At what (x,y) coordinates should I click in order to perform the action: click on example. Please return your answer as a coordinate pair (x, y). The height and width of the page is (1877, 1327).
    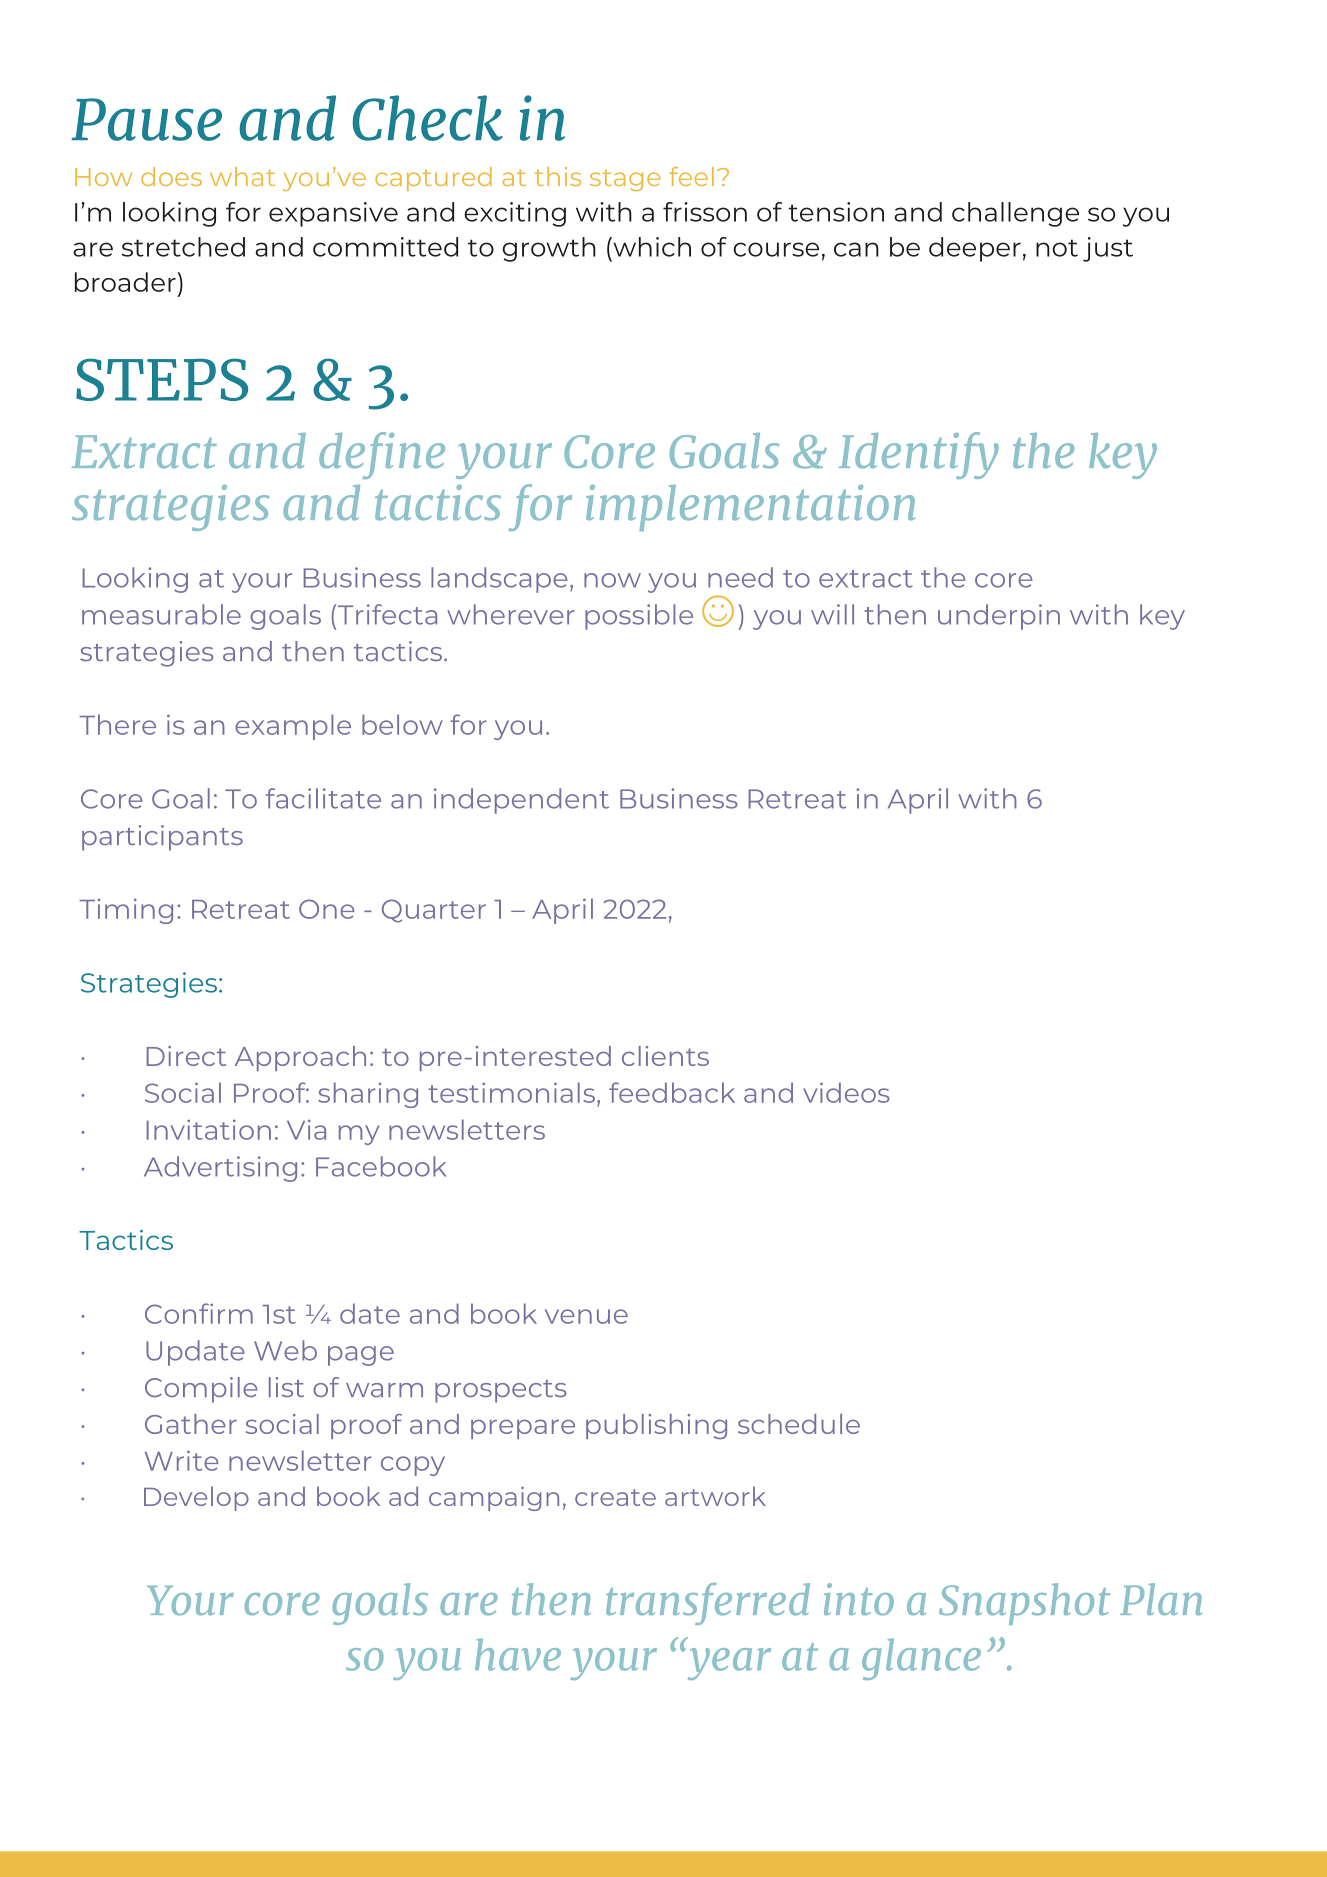
    Looking at the image, I should click on (293, 727).
